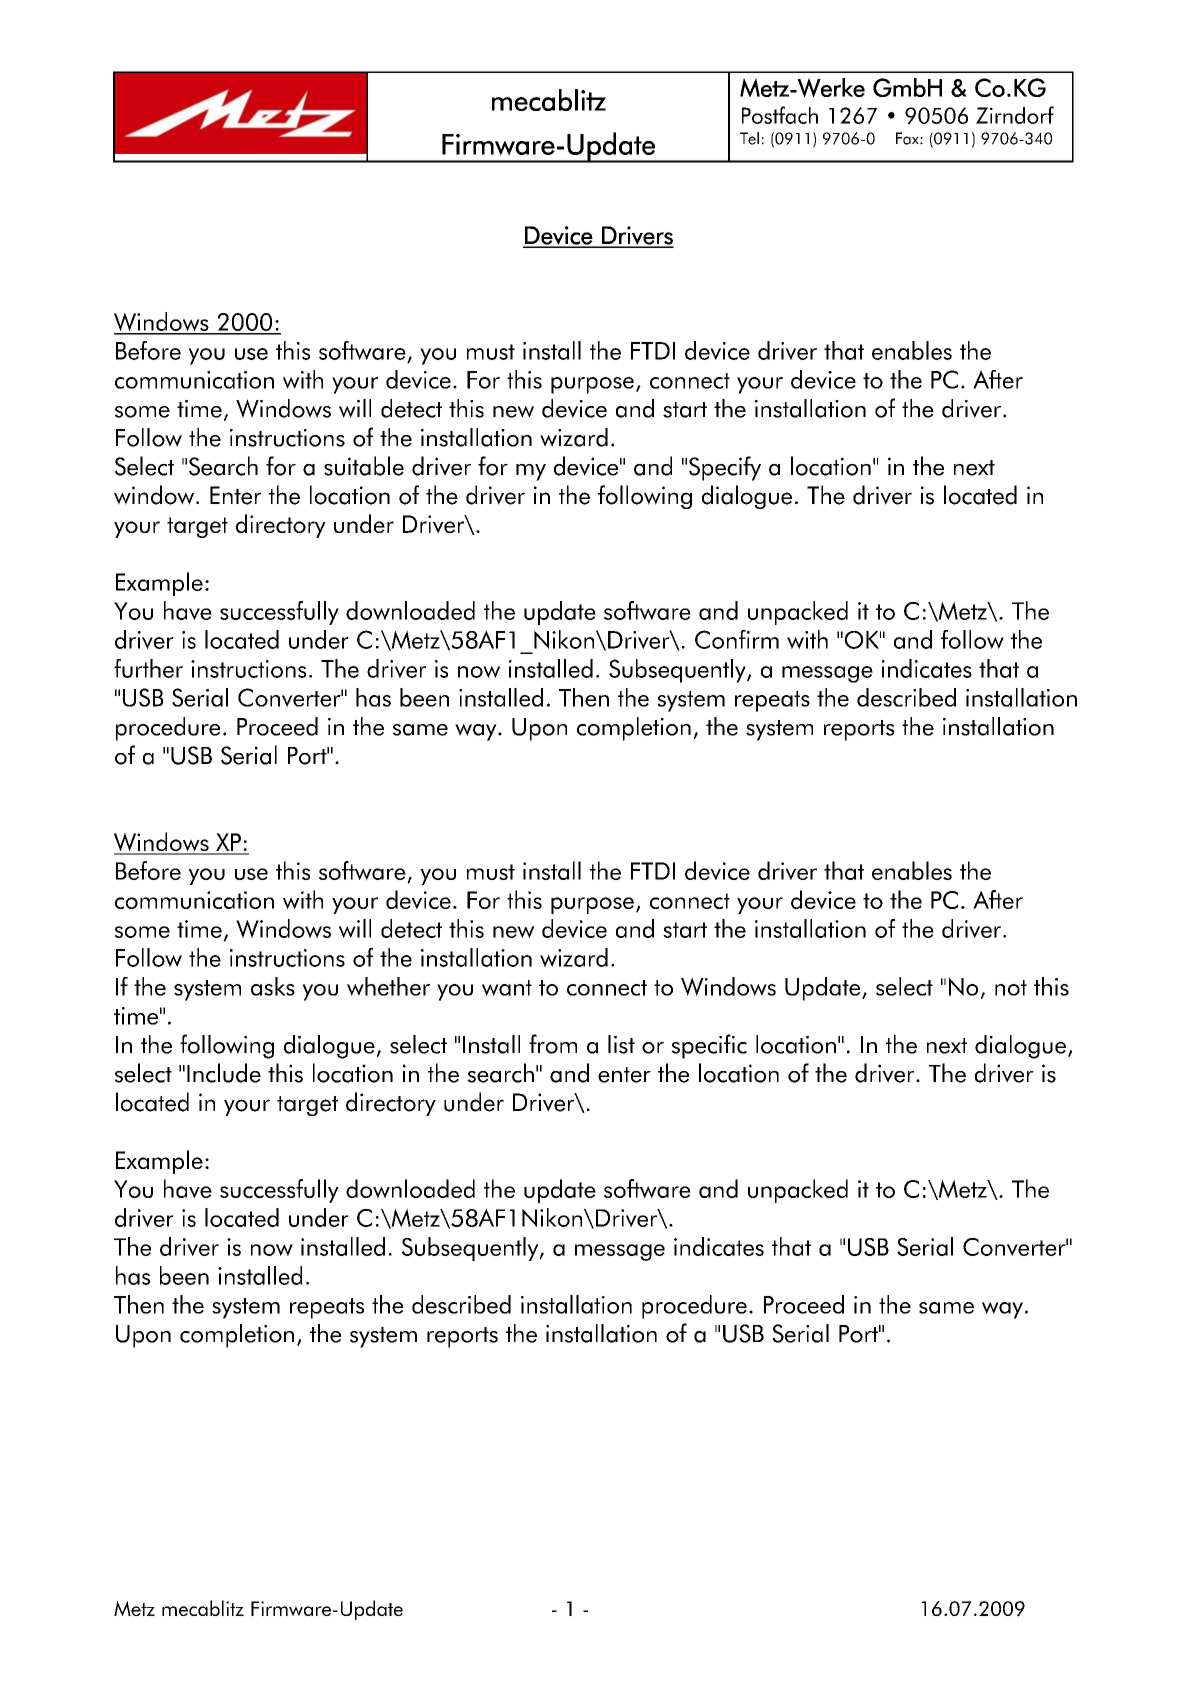  I want to click on Include, so click(224, 1073).
